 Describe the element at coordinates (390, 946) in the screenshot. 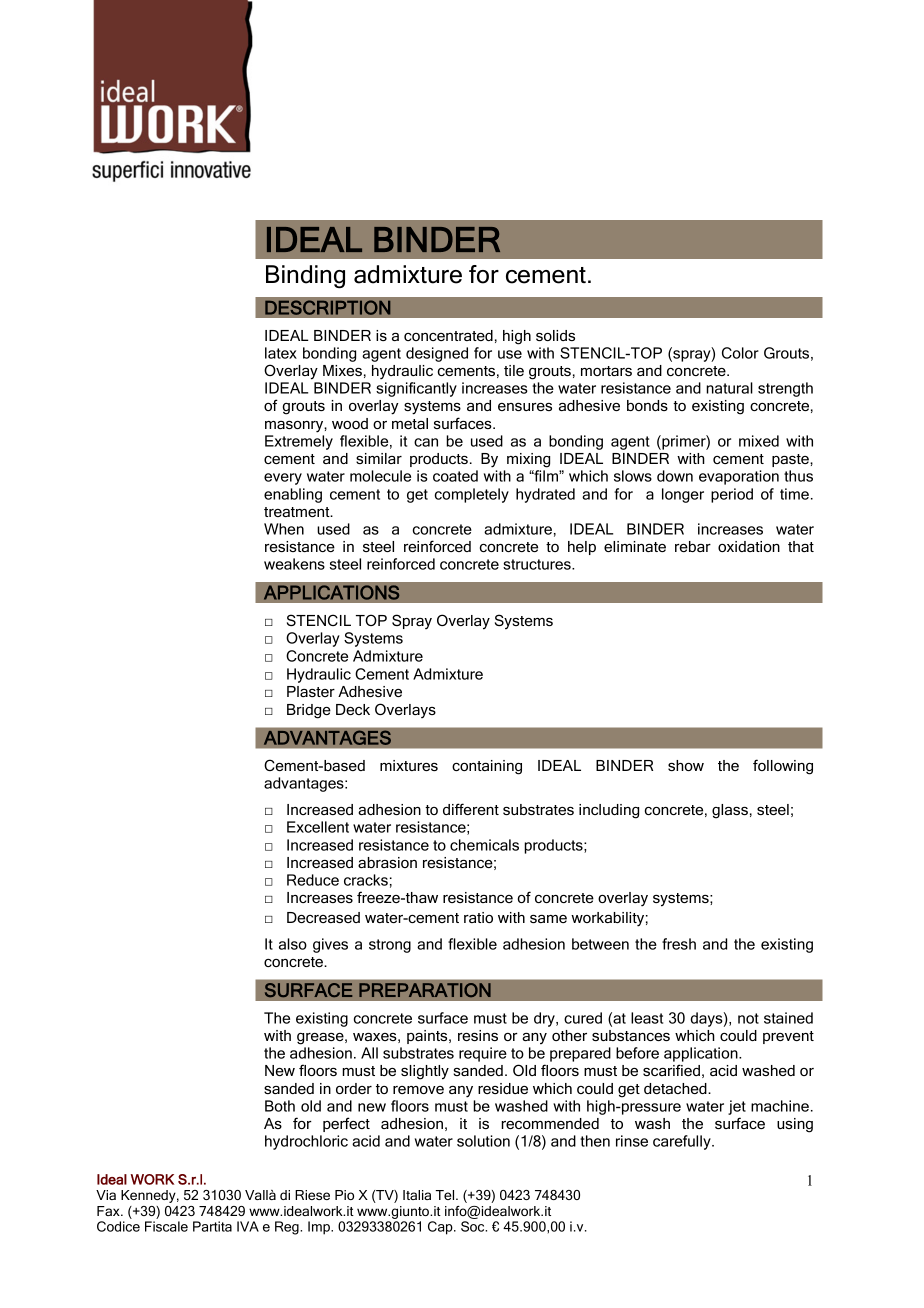

I see `strong` at that location.
